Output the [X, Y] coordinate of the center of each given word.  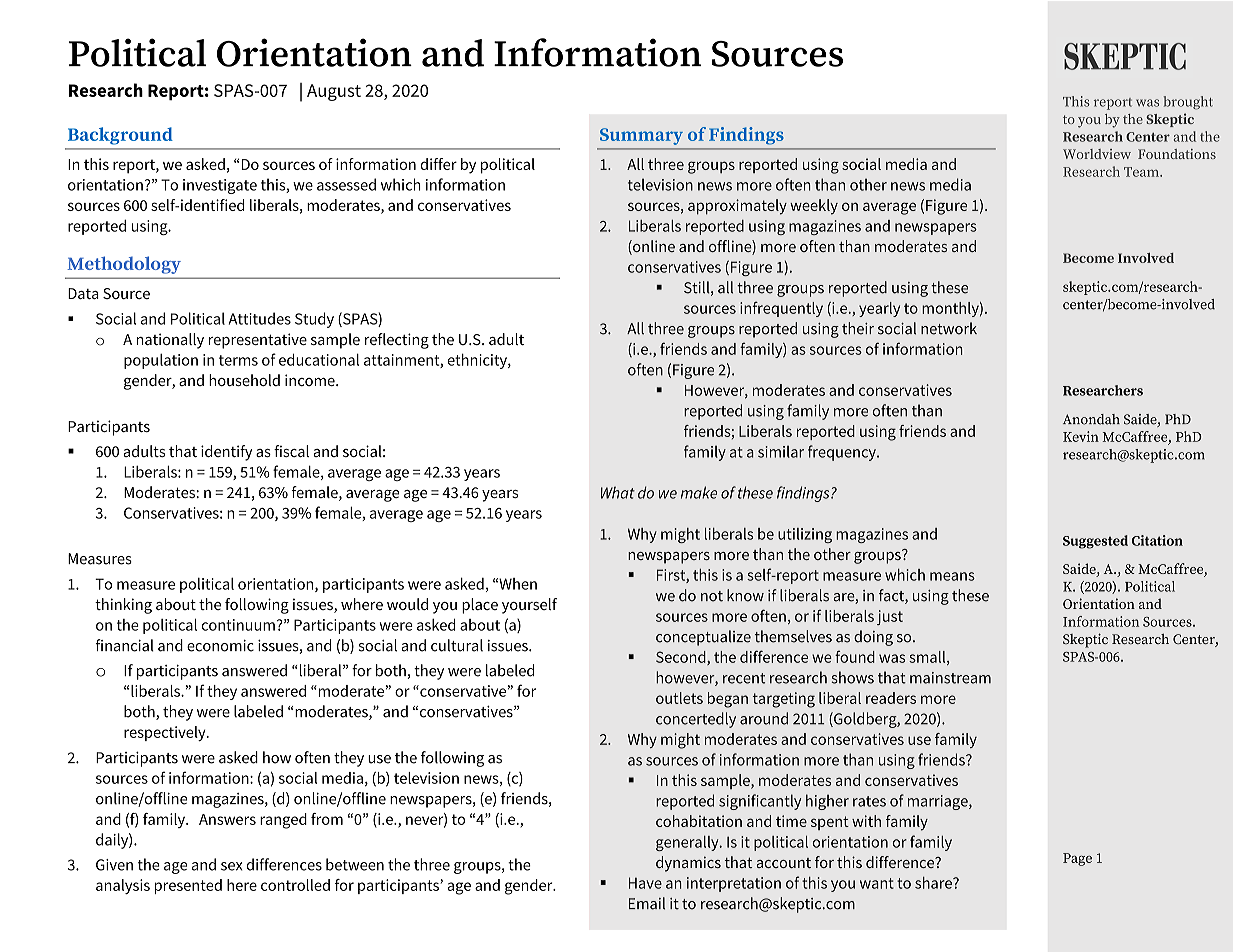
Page [1077, 859]
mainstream [950, 678]
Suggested [1095, 542]
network [949, 328]
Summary [641, 136]
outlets [679, 698]
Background [120, 136]
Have [645, 883]
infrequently [781, 309]
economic [220, 646]
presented [188, 886]
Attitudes [260, 318]
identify [226, 453]
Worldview [1097, 154]
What [618, 492]
